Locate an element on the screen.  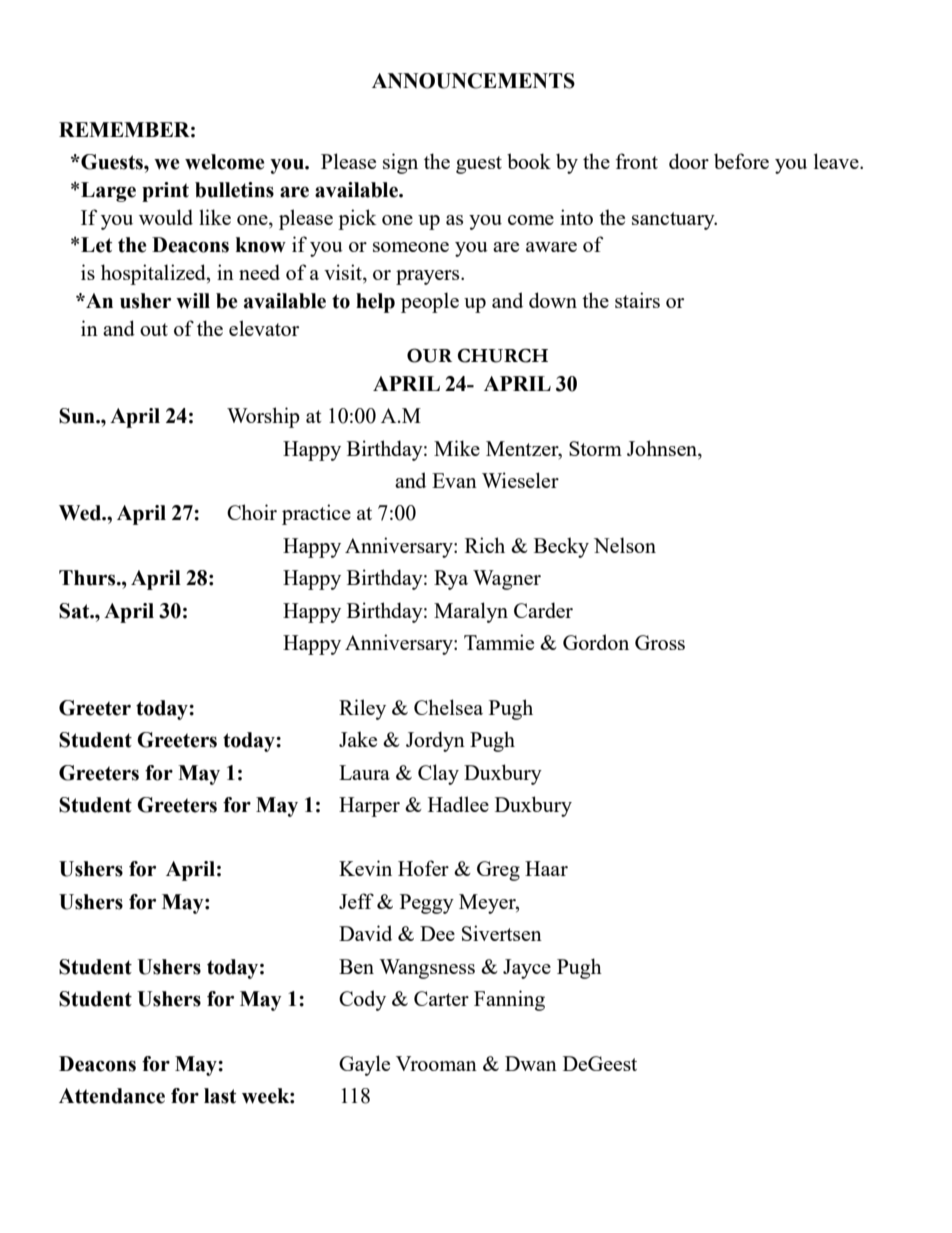
print is located at coordinates (165, 192).
